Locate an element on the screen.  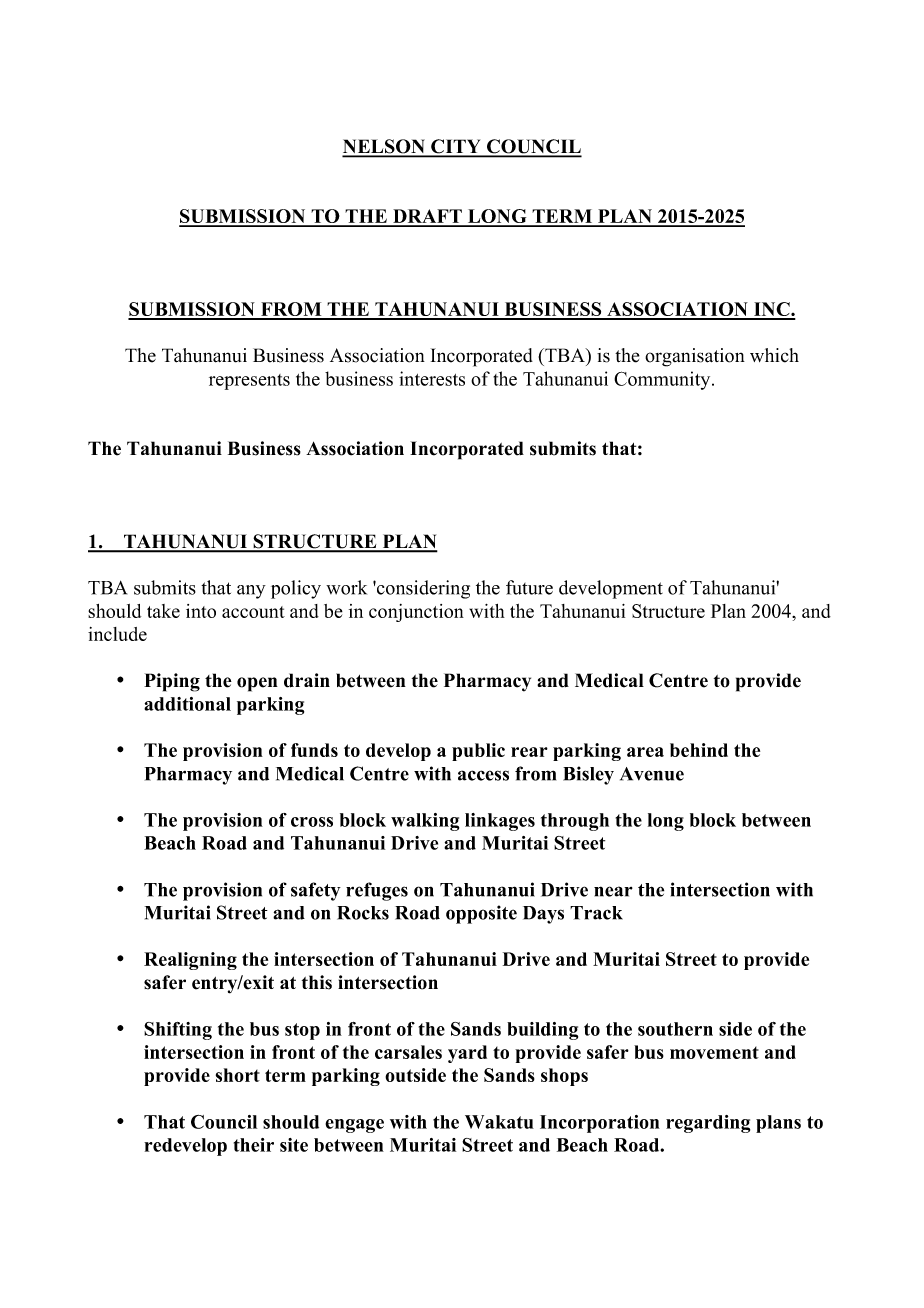
CITY is located at coordinates (456, 147).
